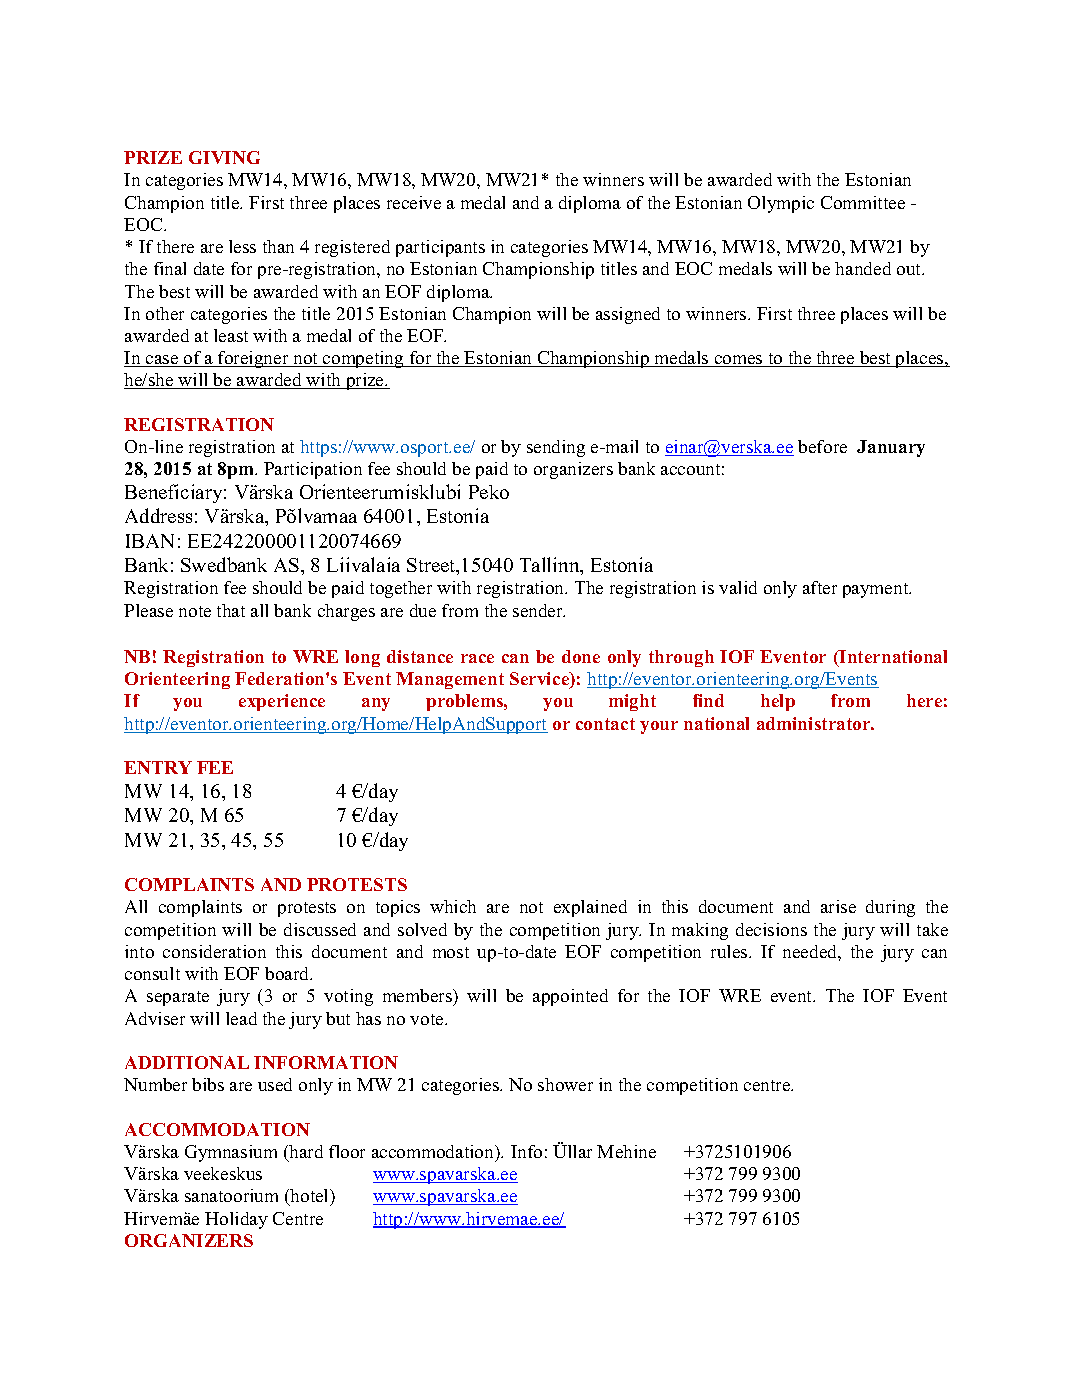  I want to click on shower, so click(565, 1084).
